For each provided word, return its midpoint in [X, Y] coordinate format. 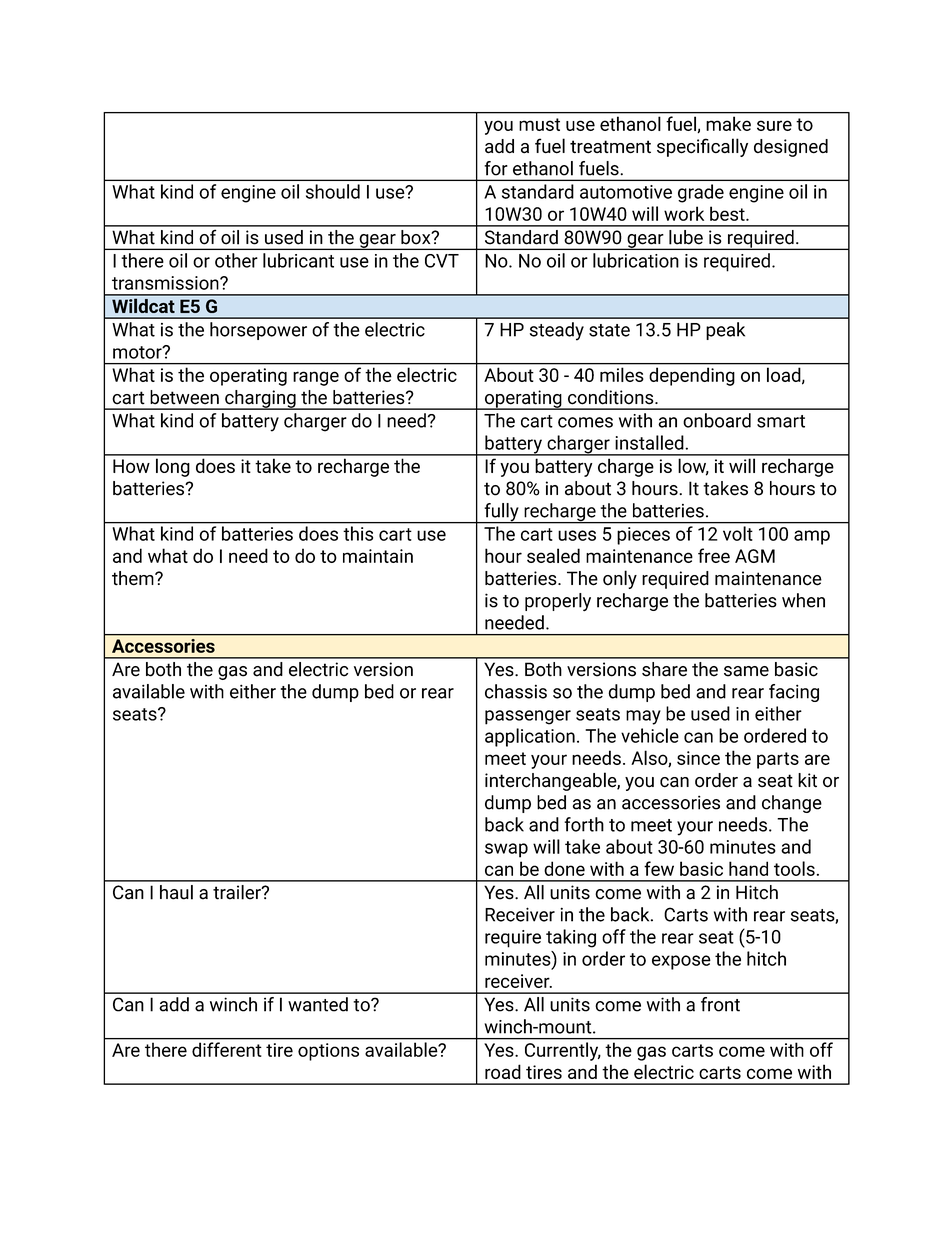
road [503, 1071]
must [539, 124]
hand [748, 868]
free [714, 555]
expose [681, 962]
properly [558, 602]
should [333, 191]
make [729, 124]
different [226, 1049]
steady [557, 331]
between [184, 397]
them [134, 578]
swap [506, 850]
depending [692, 377]
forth [584, 824]
